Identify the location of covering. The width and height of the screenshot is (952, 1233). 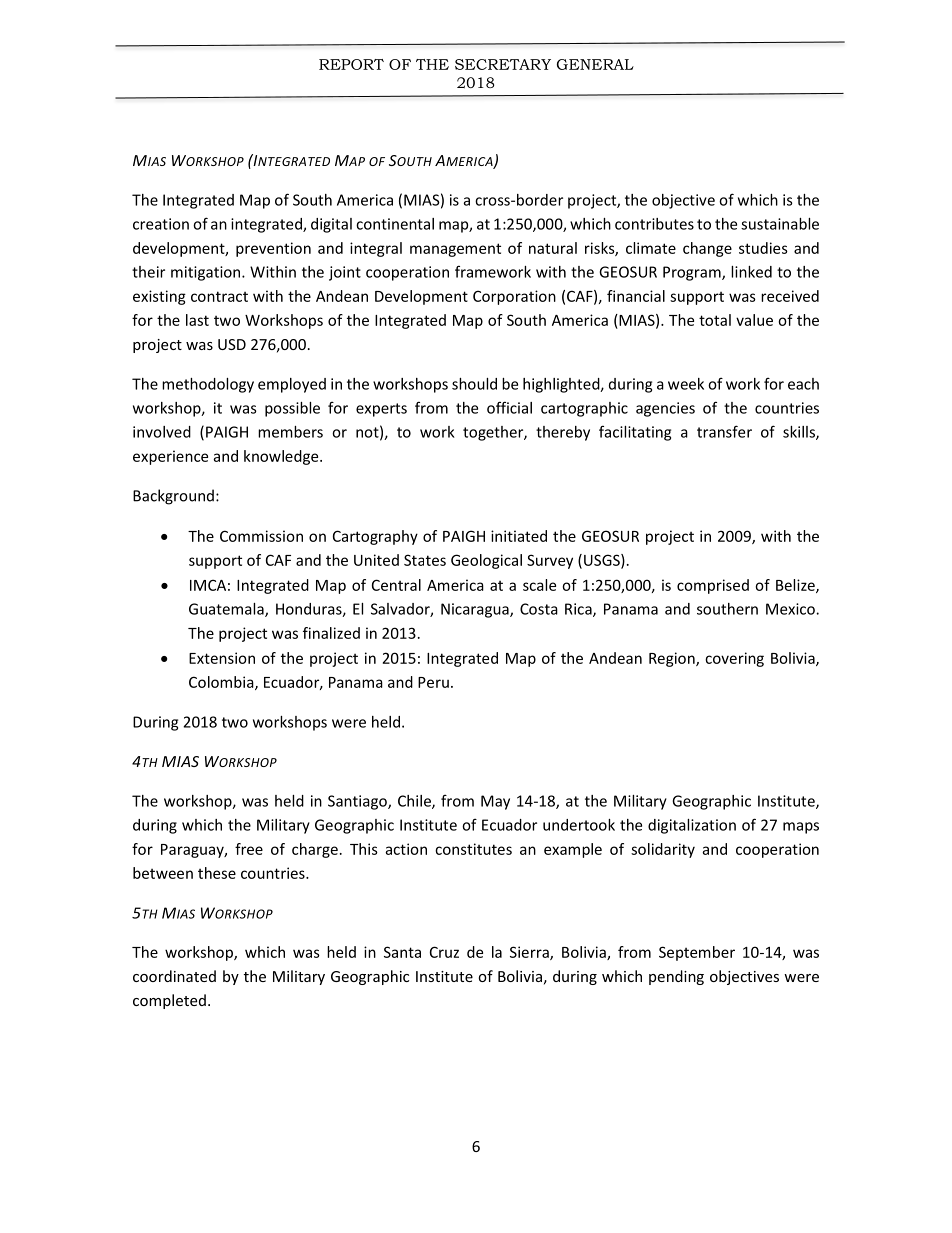
(734, 659).
